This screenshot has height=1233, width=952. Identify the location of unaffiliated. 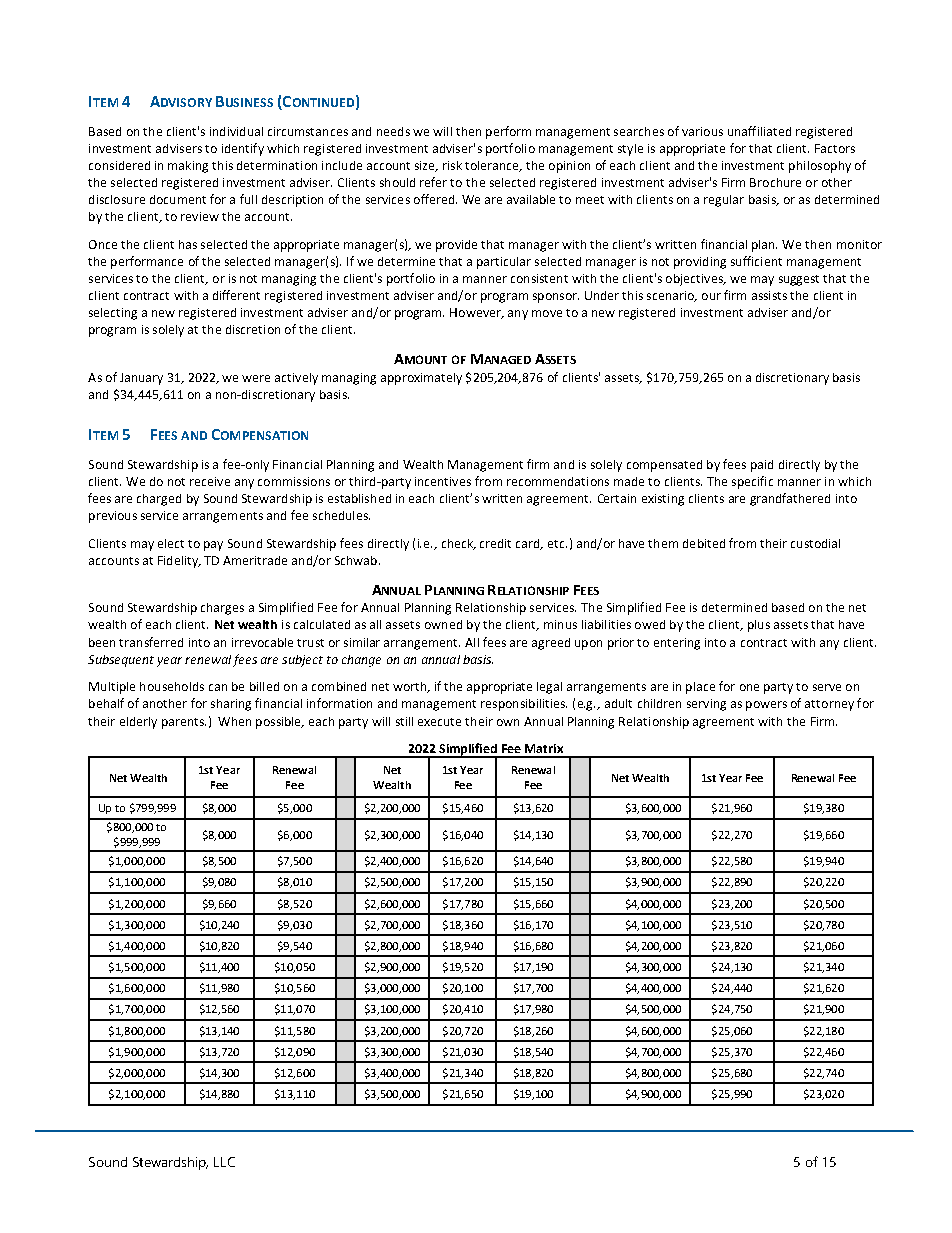
(759, 131).
